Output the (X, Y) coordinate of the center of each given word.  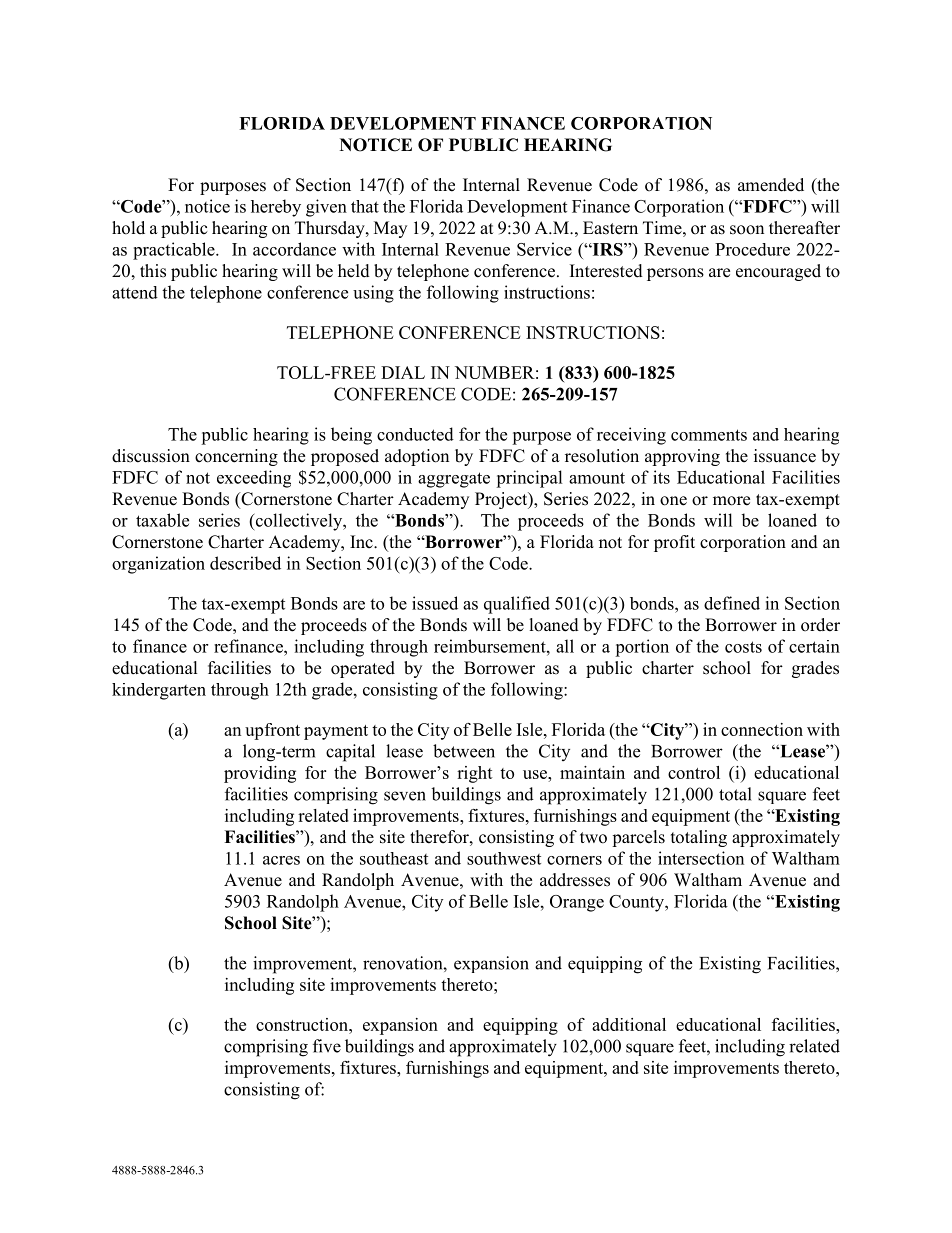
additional (629, 1024)
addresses (575, 880)
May (390, 229)
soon (747, 230)
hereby (276, 208)
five (327, 1046)
